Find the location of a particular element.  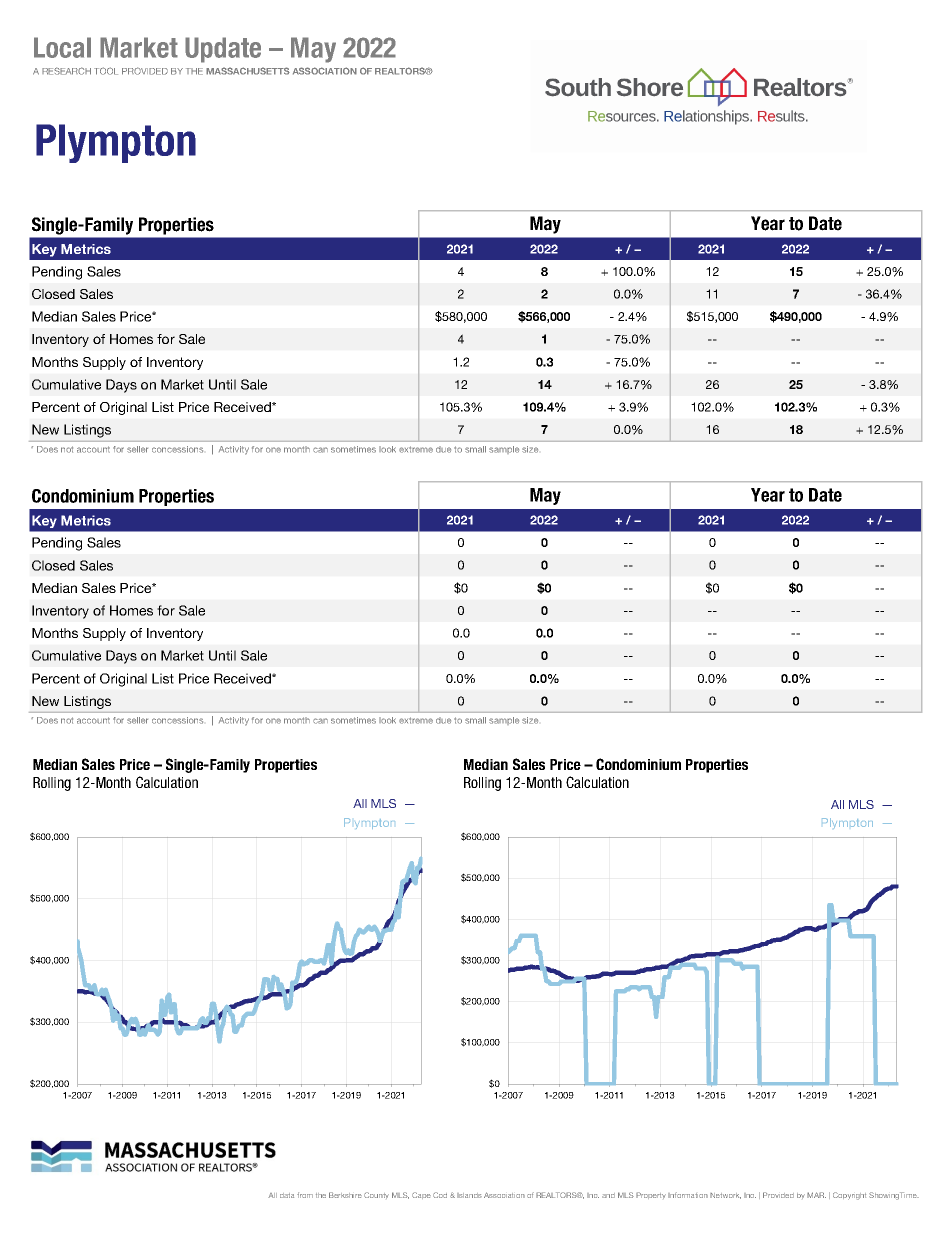

Islands is located at coordinates (469, 1195).
